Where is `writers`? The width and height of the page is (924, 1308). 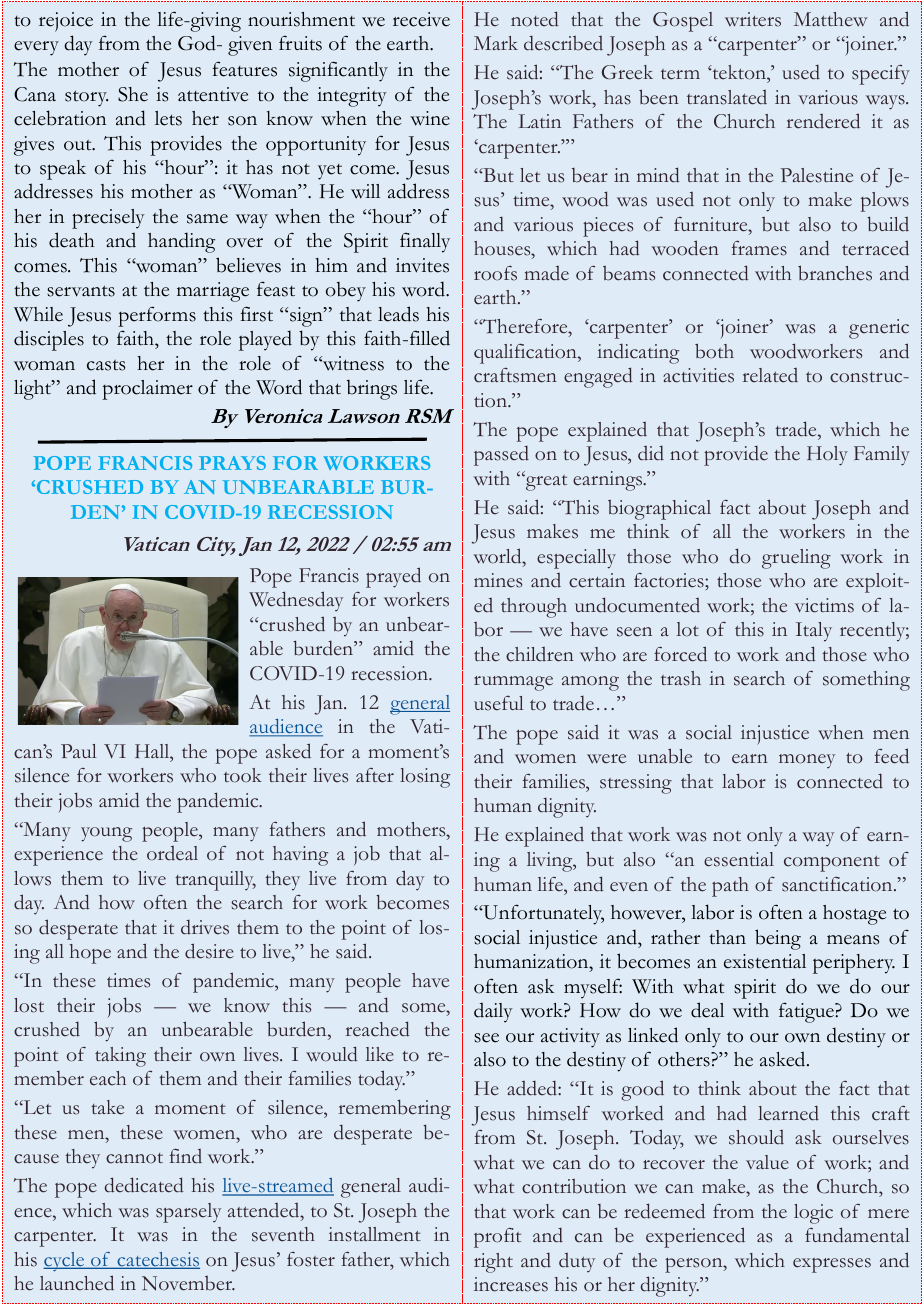
writers is located at coordinates (753, 19).
